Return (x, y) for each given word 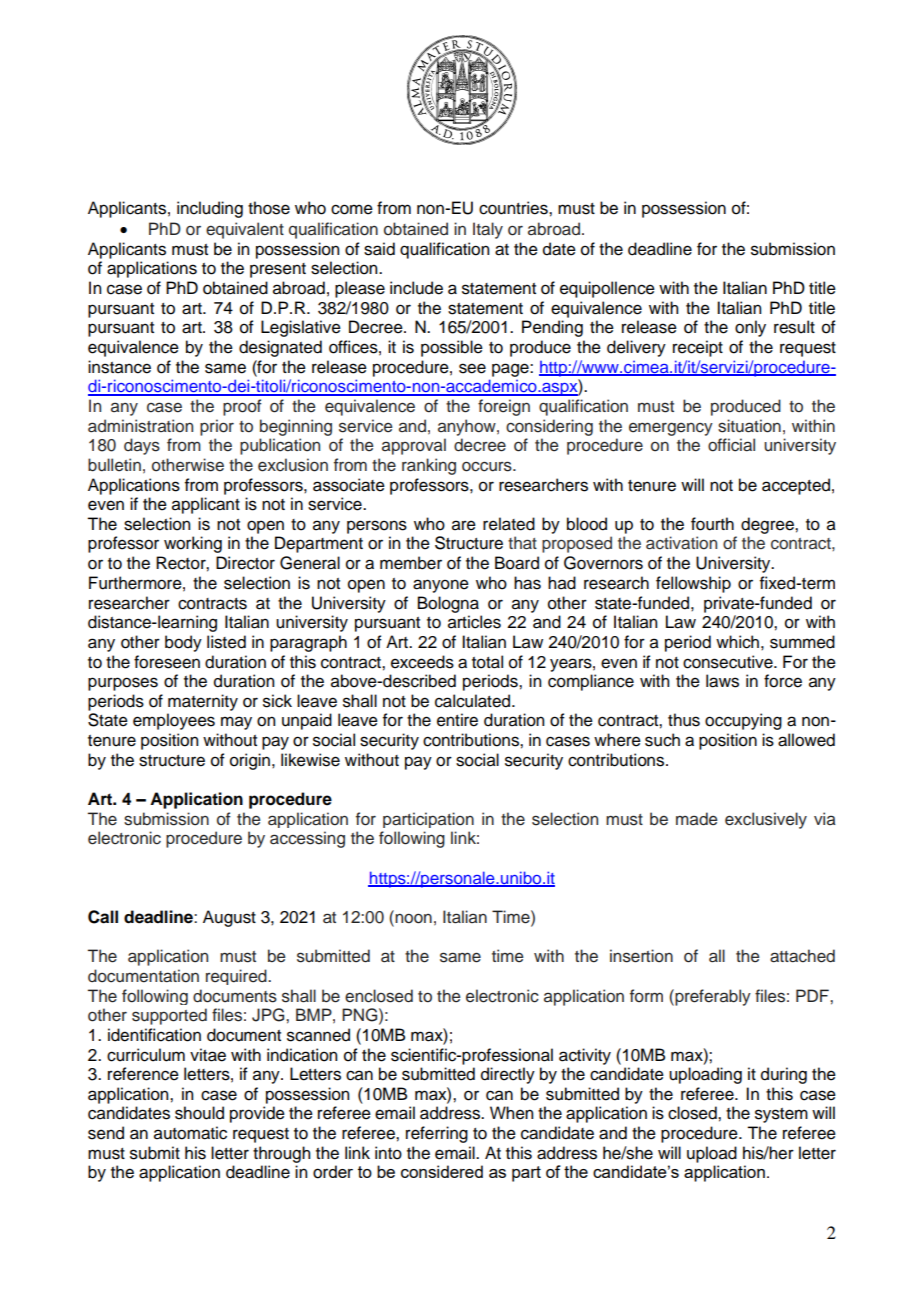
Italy (488, 230)
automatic (190, 1133)
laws (722, 681)
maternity (203, 702)
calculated (474, 701)
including (210, 209)
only (750, 328)
